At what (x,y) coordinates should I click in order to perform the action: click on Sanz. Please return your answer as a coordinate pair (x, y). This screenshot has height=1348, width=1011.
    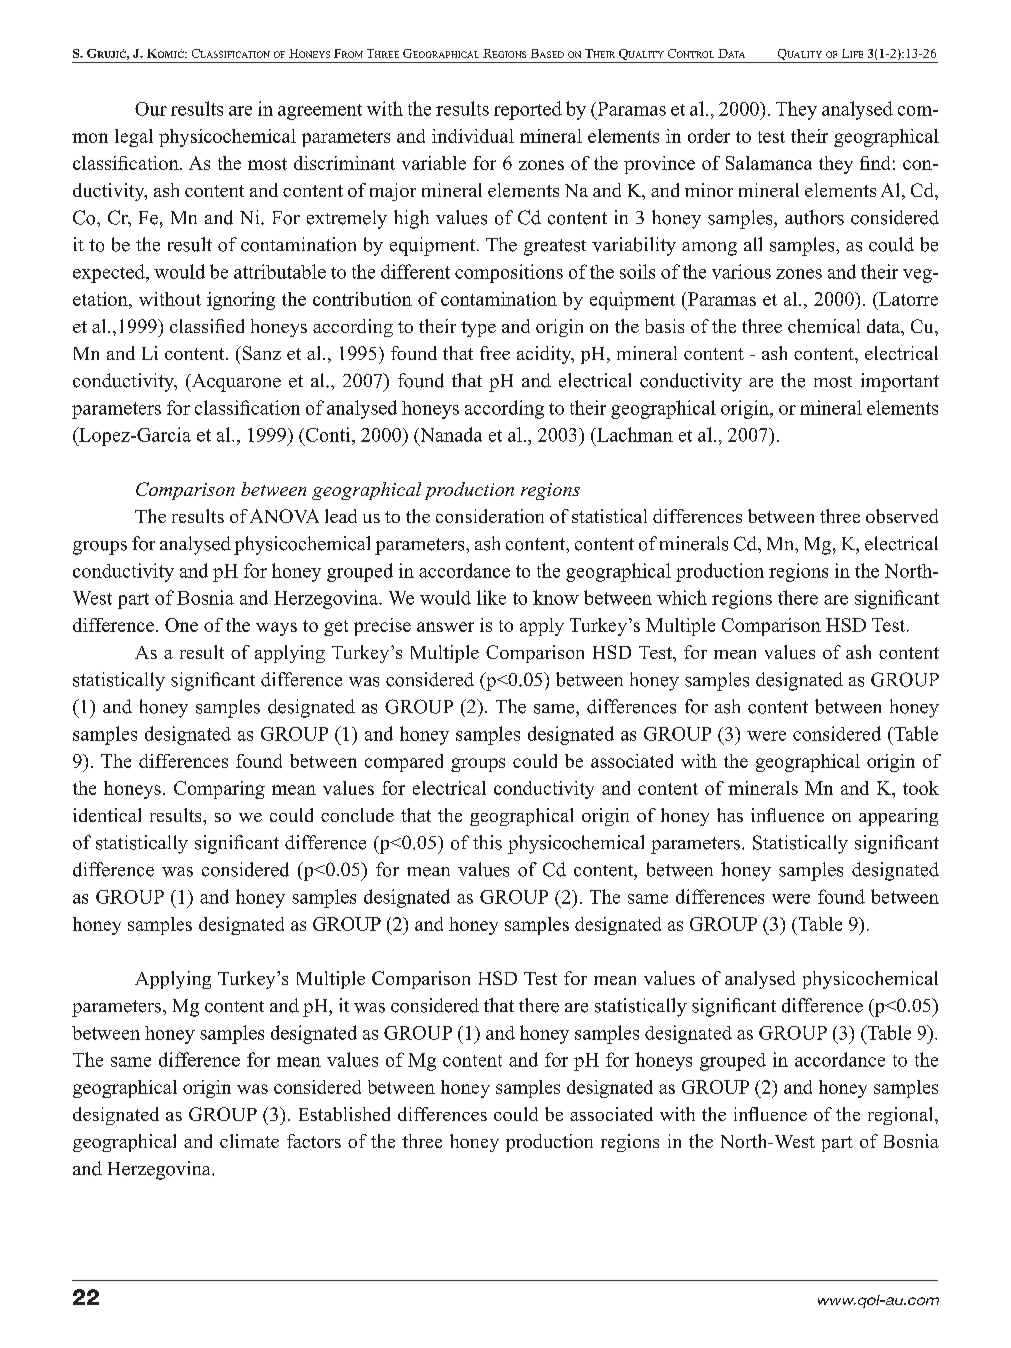
    Looking at the image, I should click on (260, 353).
